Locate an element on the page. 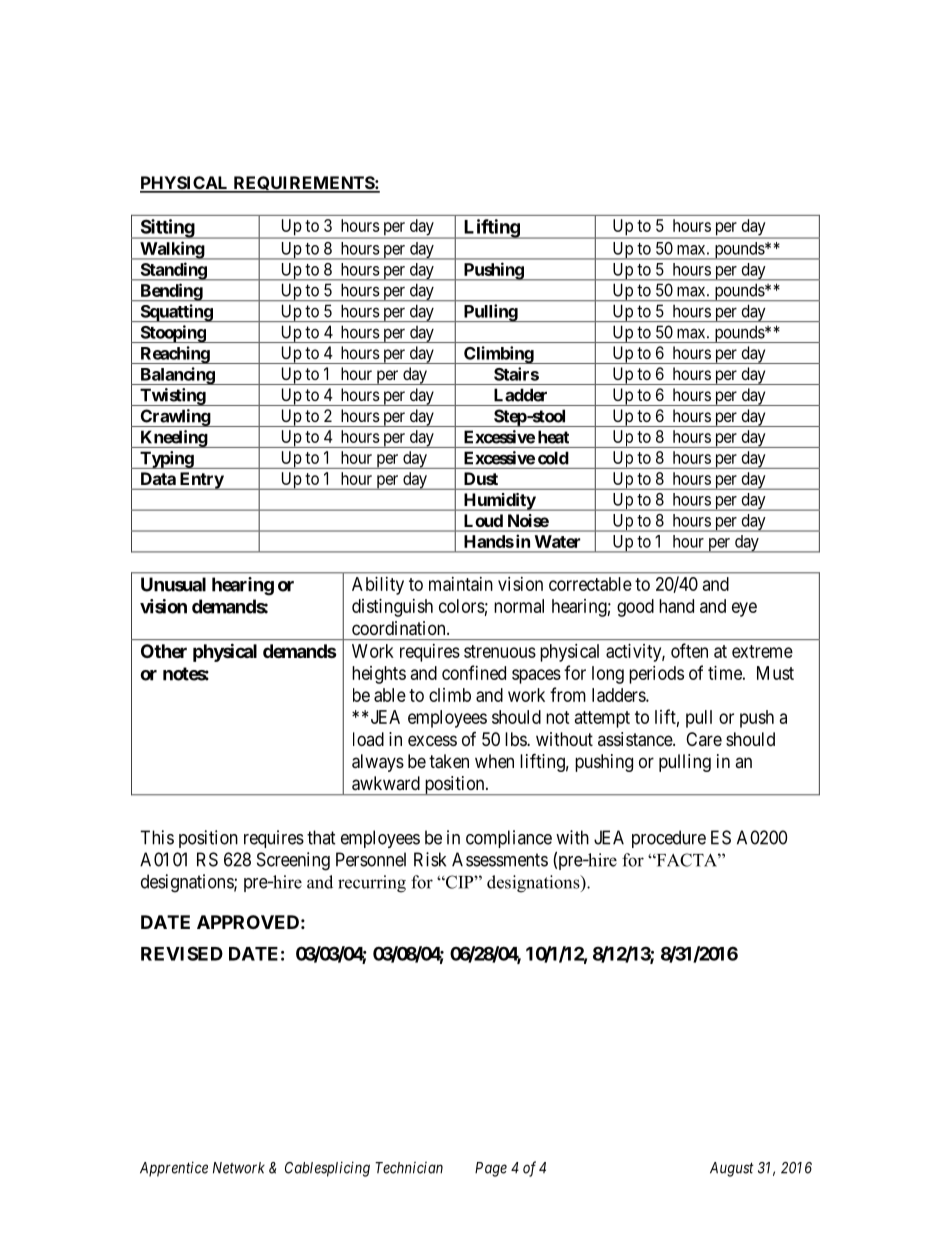  Stooping is located at coordinates (172, 334).
